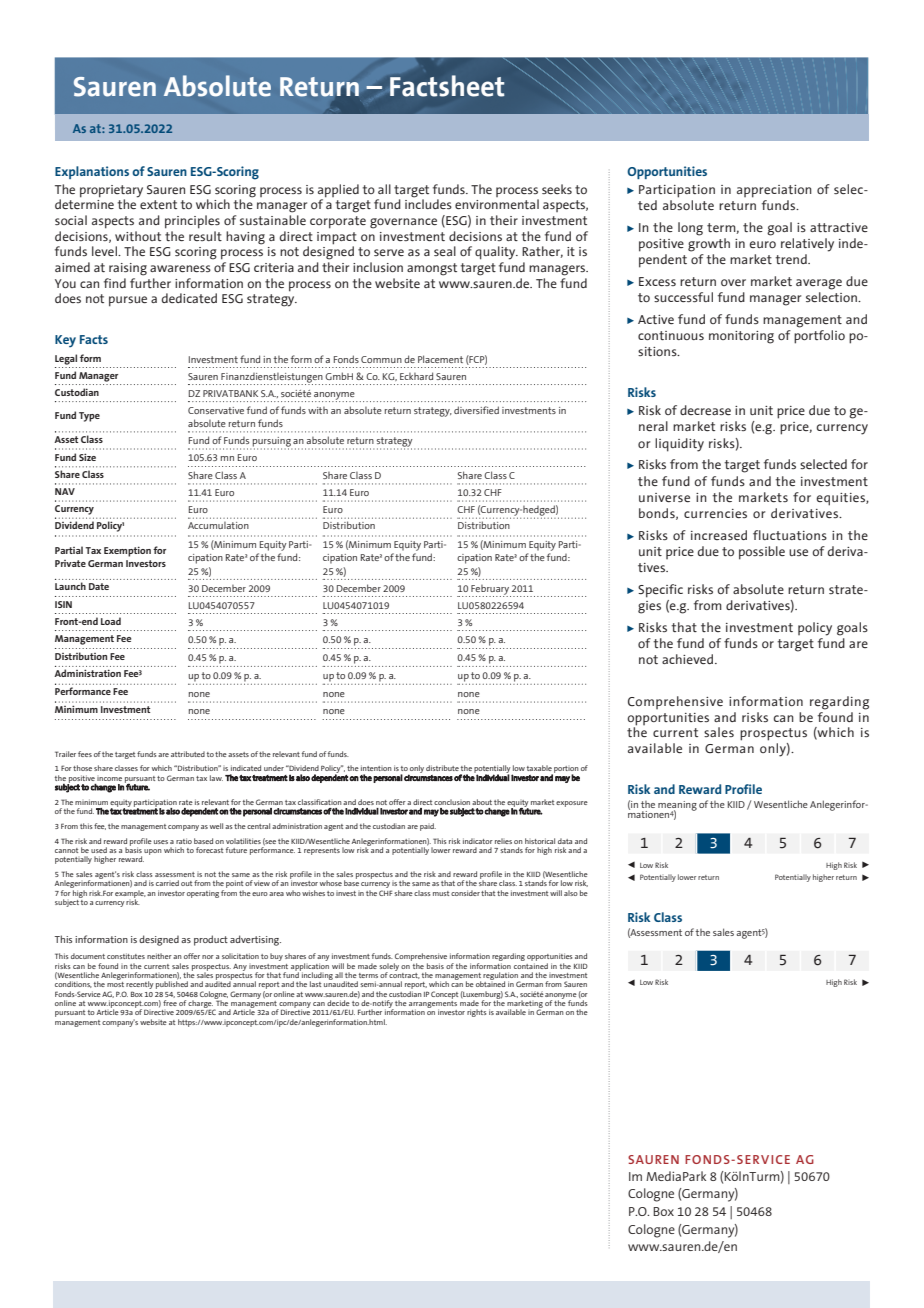 Image resolution: width=924 pixels, height=1308 pixels. What do you see at coordinates (531, 964) in the document?
I see `contained` at bounding box center [531, 964].
